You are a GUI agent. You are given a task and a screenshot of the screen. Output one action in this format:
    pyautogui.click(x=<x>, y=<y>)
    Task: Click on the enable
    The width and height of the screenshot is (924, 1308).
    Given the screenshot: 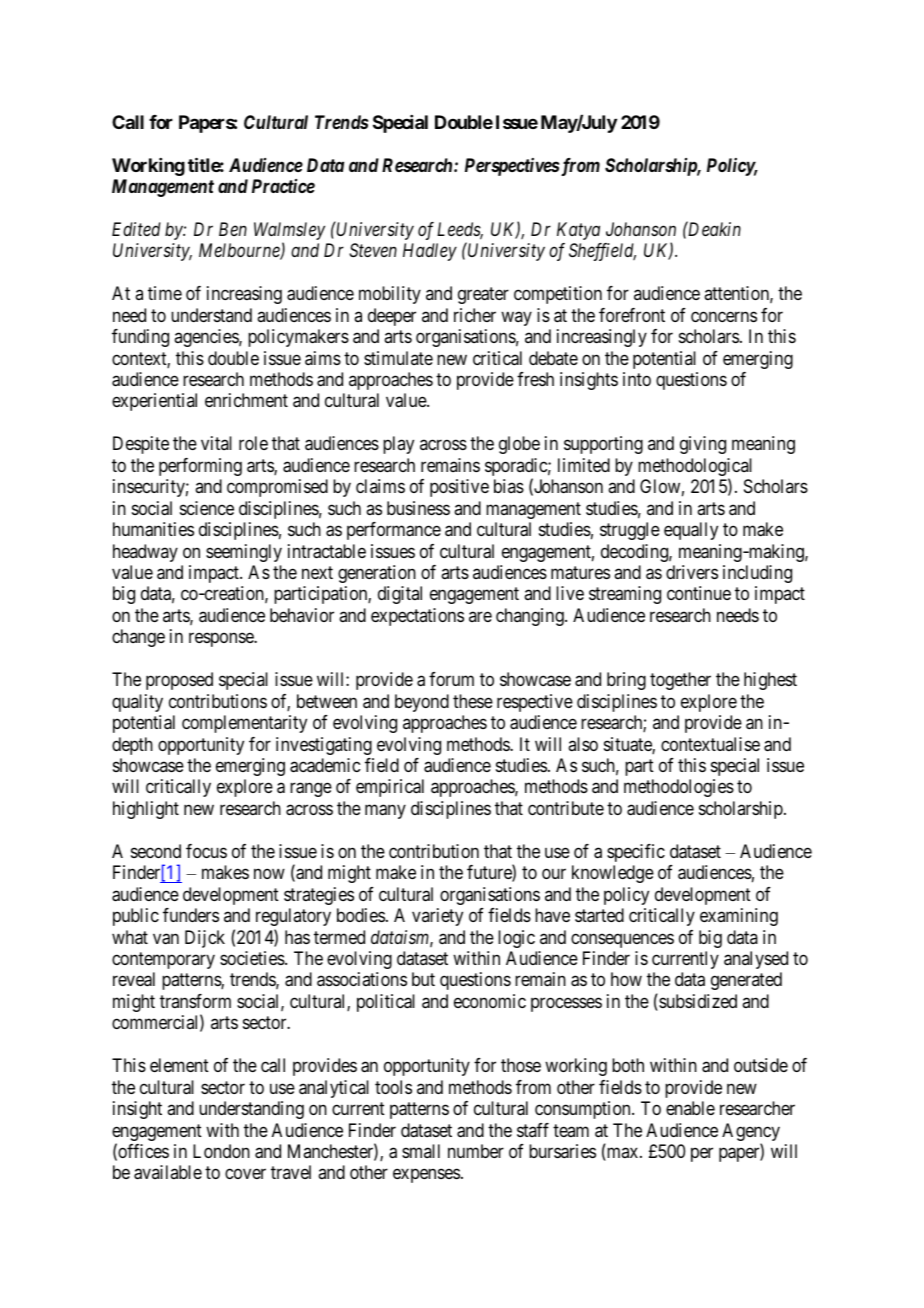 What is the action you would take?
    pyautogui.click(x=690, y=1108)
